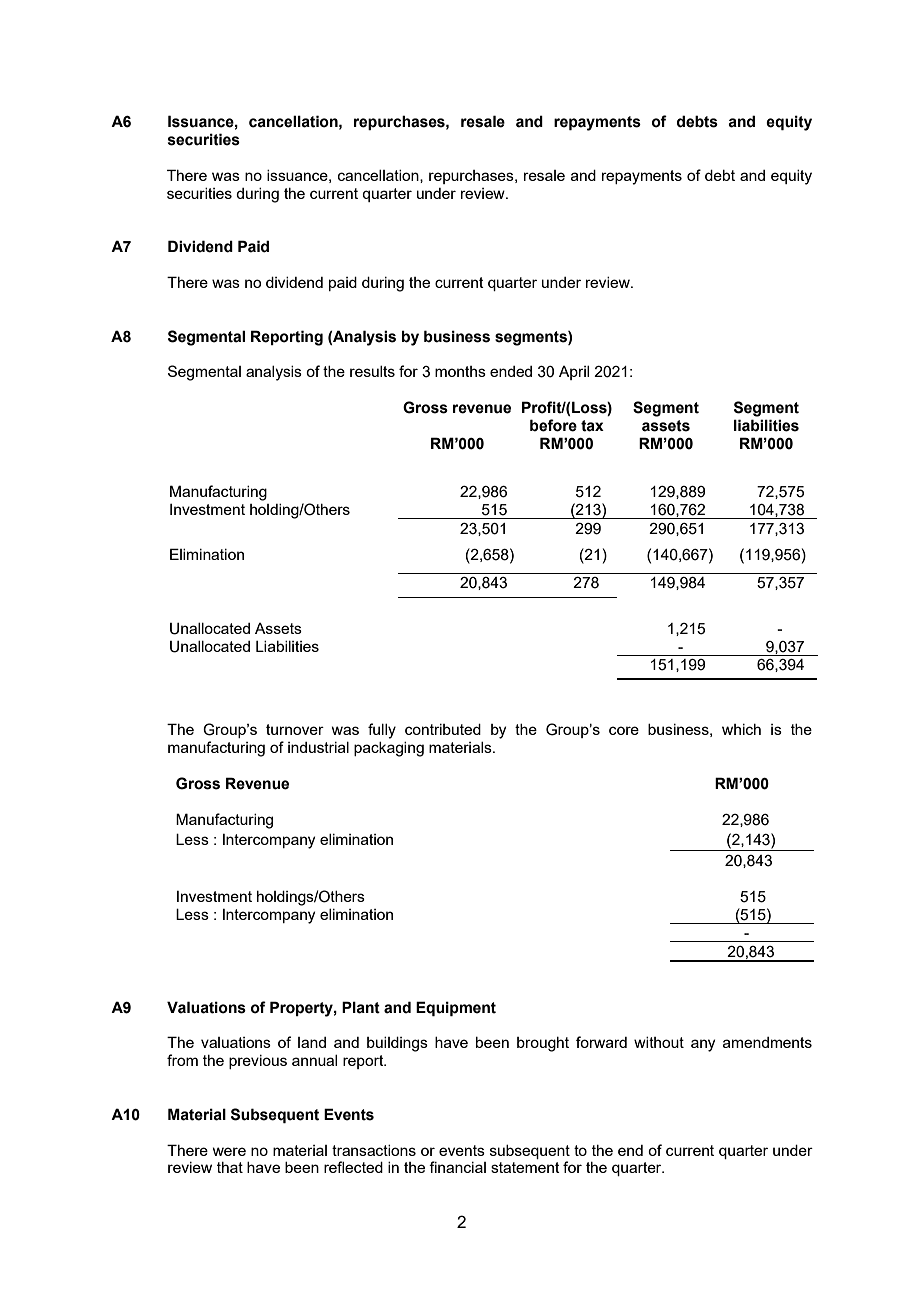 This document has height=1307, width=924. What do you see at coordinates (229, 1151) in the document?
I see `were` at bounding box center [229, 1151].
